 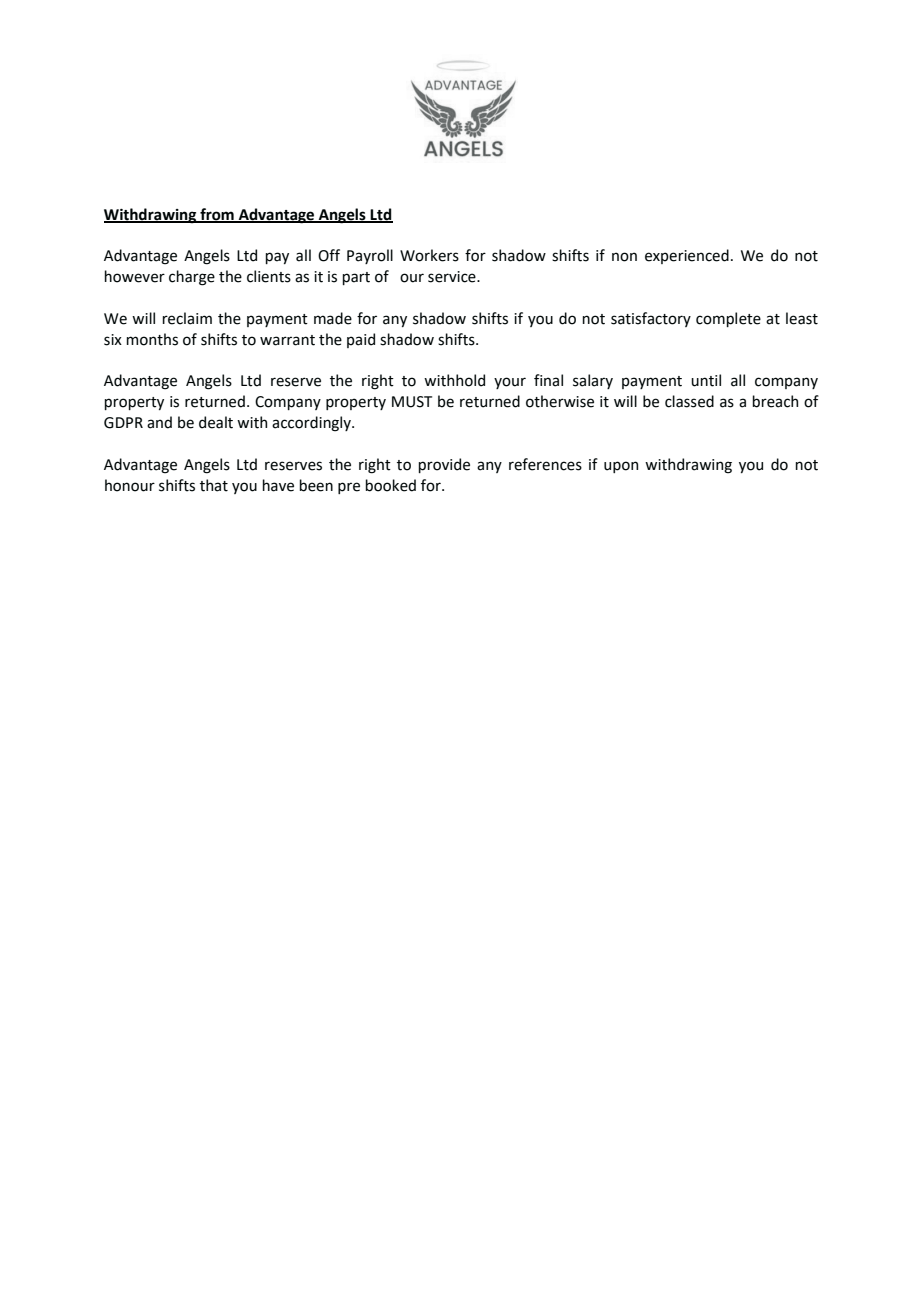 I want to click on months, so click(x=152, y=339).
